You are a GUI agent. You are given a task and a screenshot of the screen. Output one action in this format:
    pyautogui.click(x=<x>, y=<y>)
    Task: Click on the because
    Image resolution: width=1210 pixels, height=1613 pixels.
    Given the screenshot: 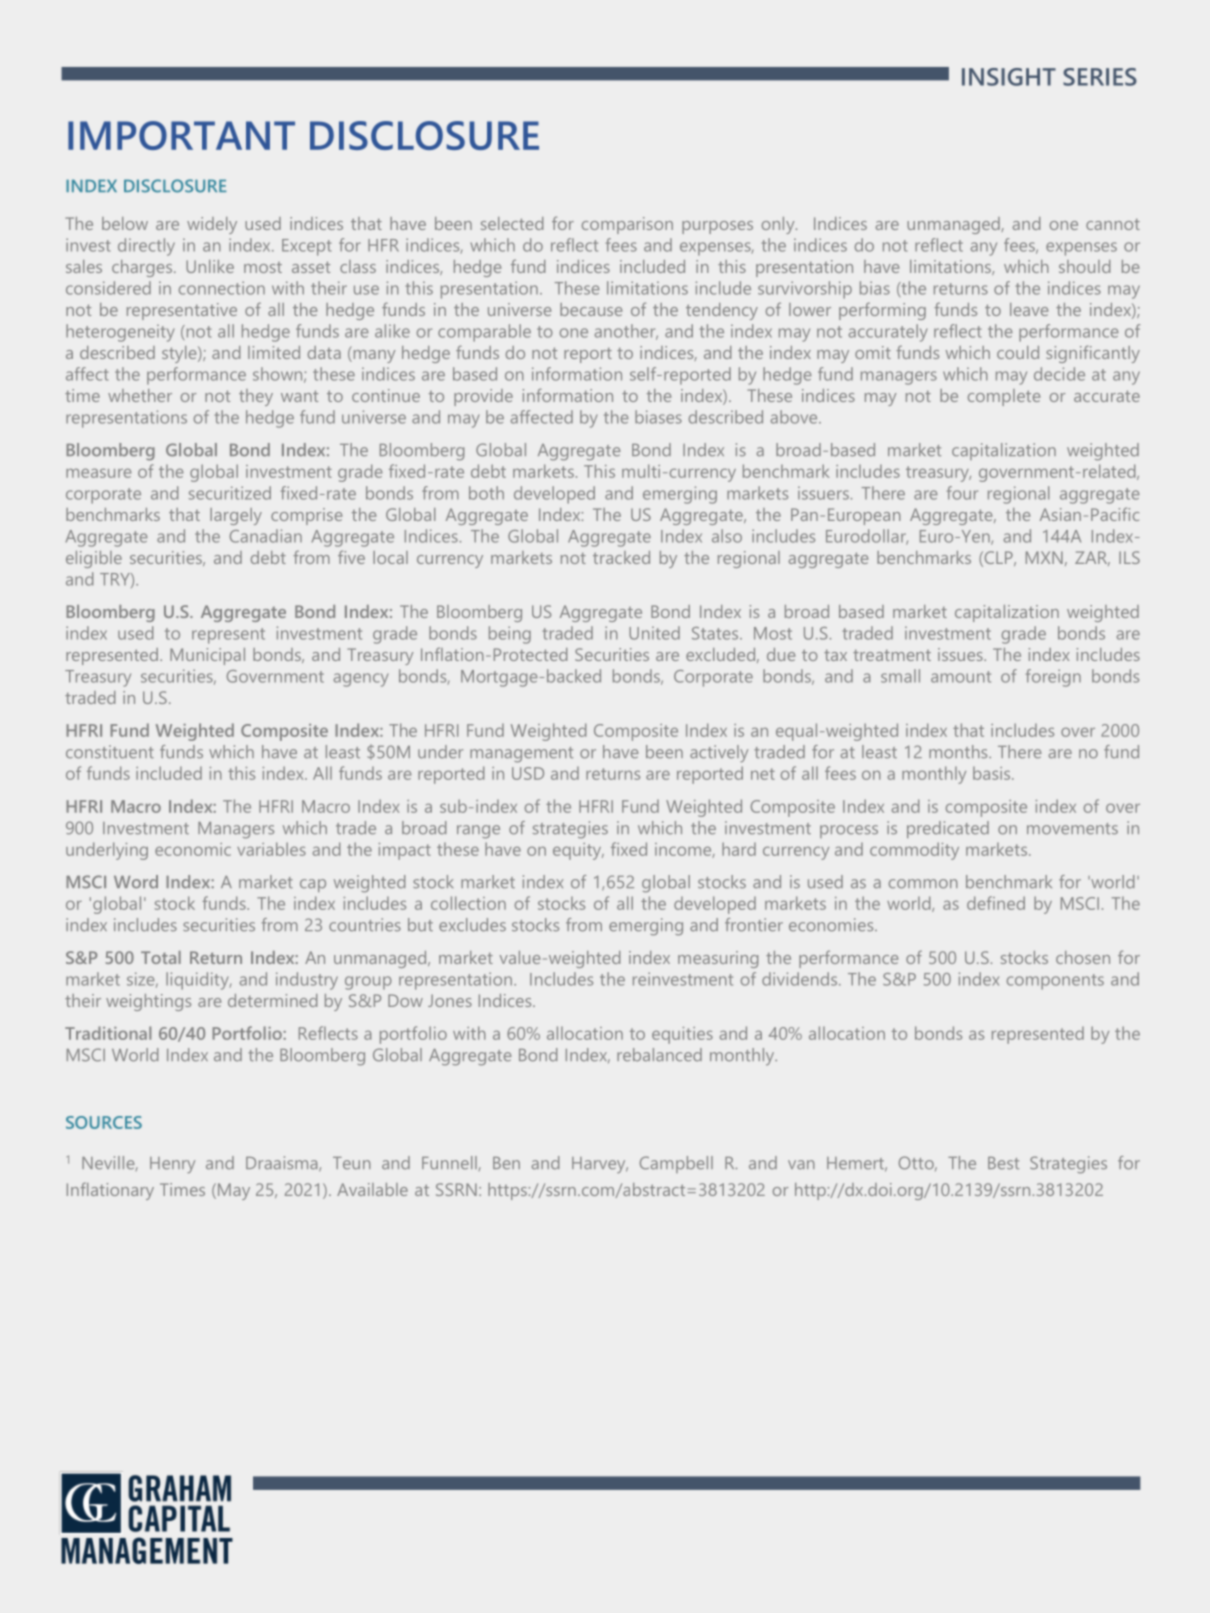 What is the action you would take?
    pyautogui.click(x=591, y=309)
